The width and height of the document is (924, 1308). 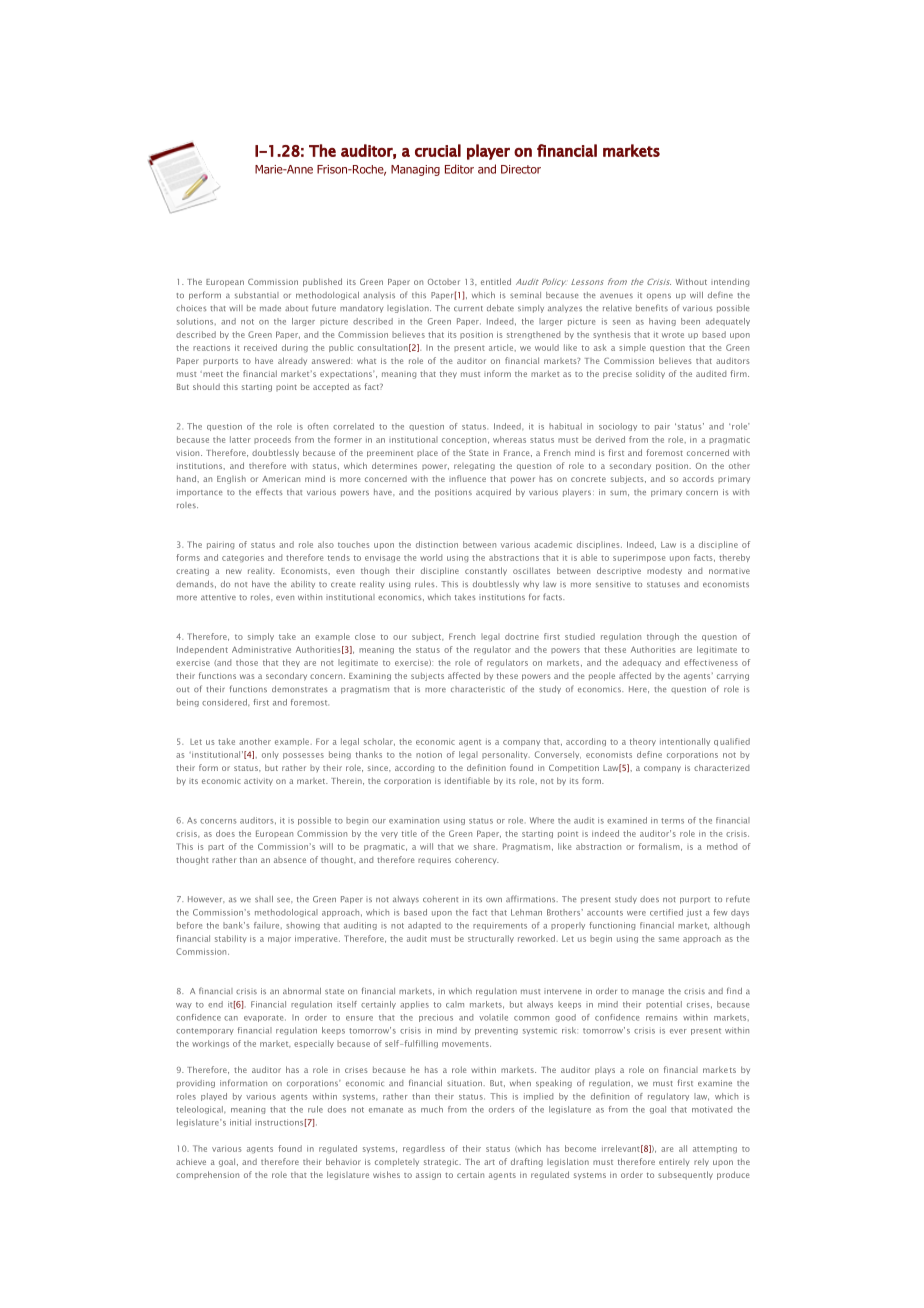 What do you see at coordinates (730, 283) in the document?
I see `intending` at bounding box center [730, 283].
